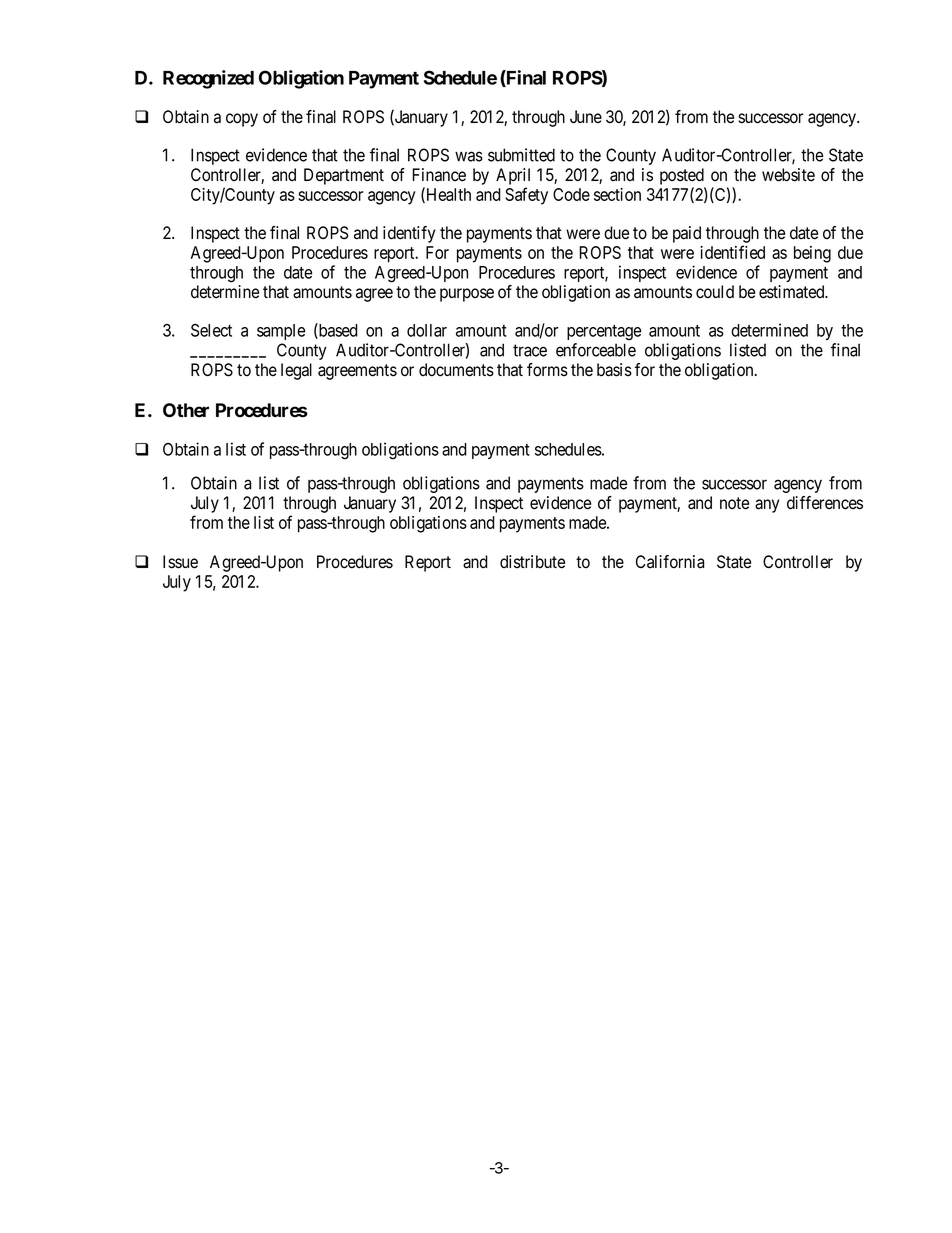  Describe the element at coordinates (456, 370) in the screenshot. I see `documents` at that location.
